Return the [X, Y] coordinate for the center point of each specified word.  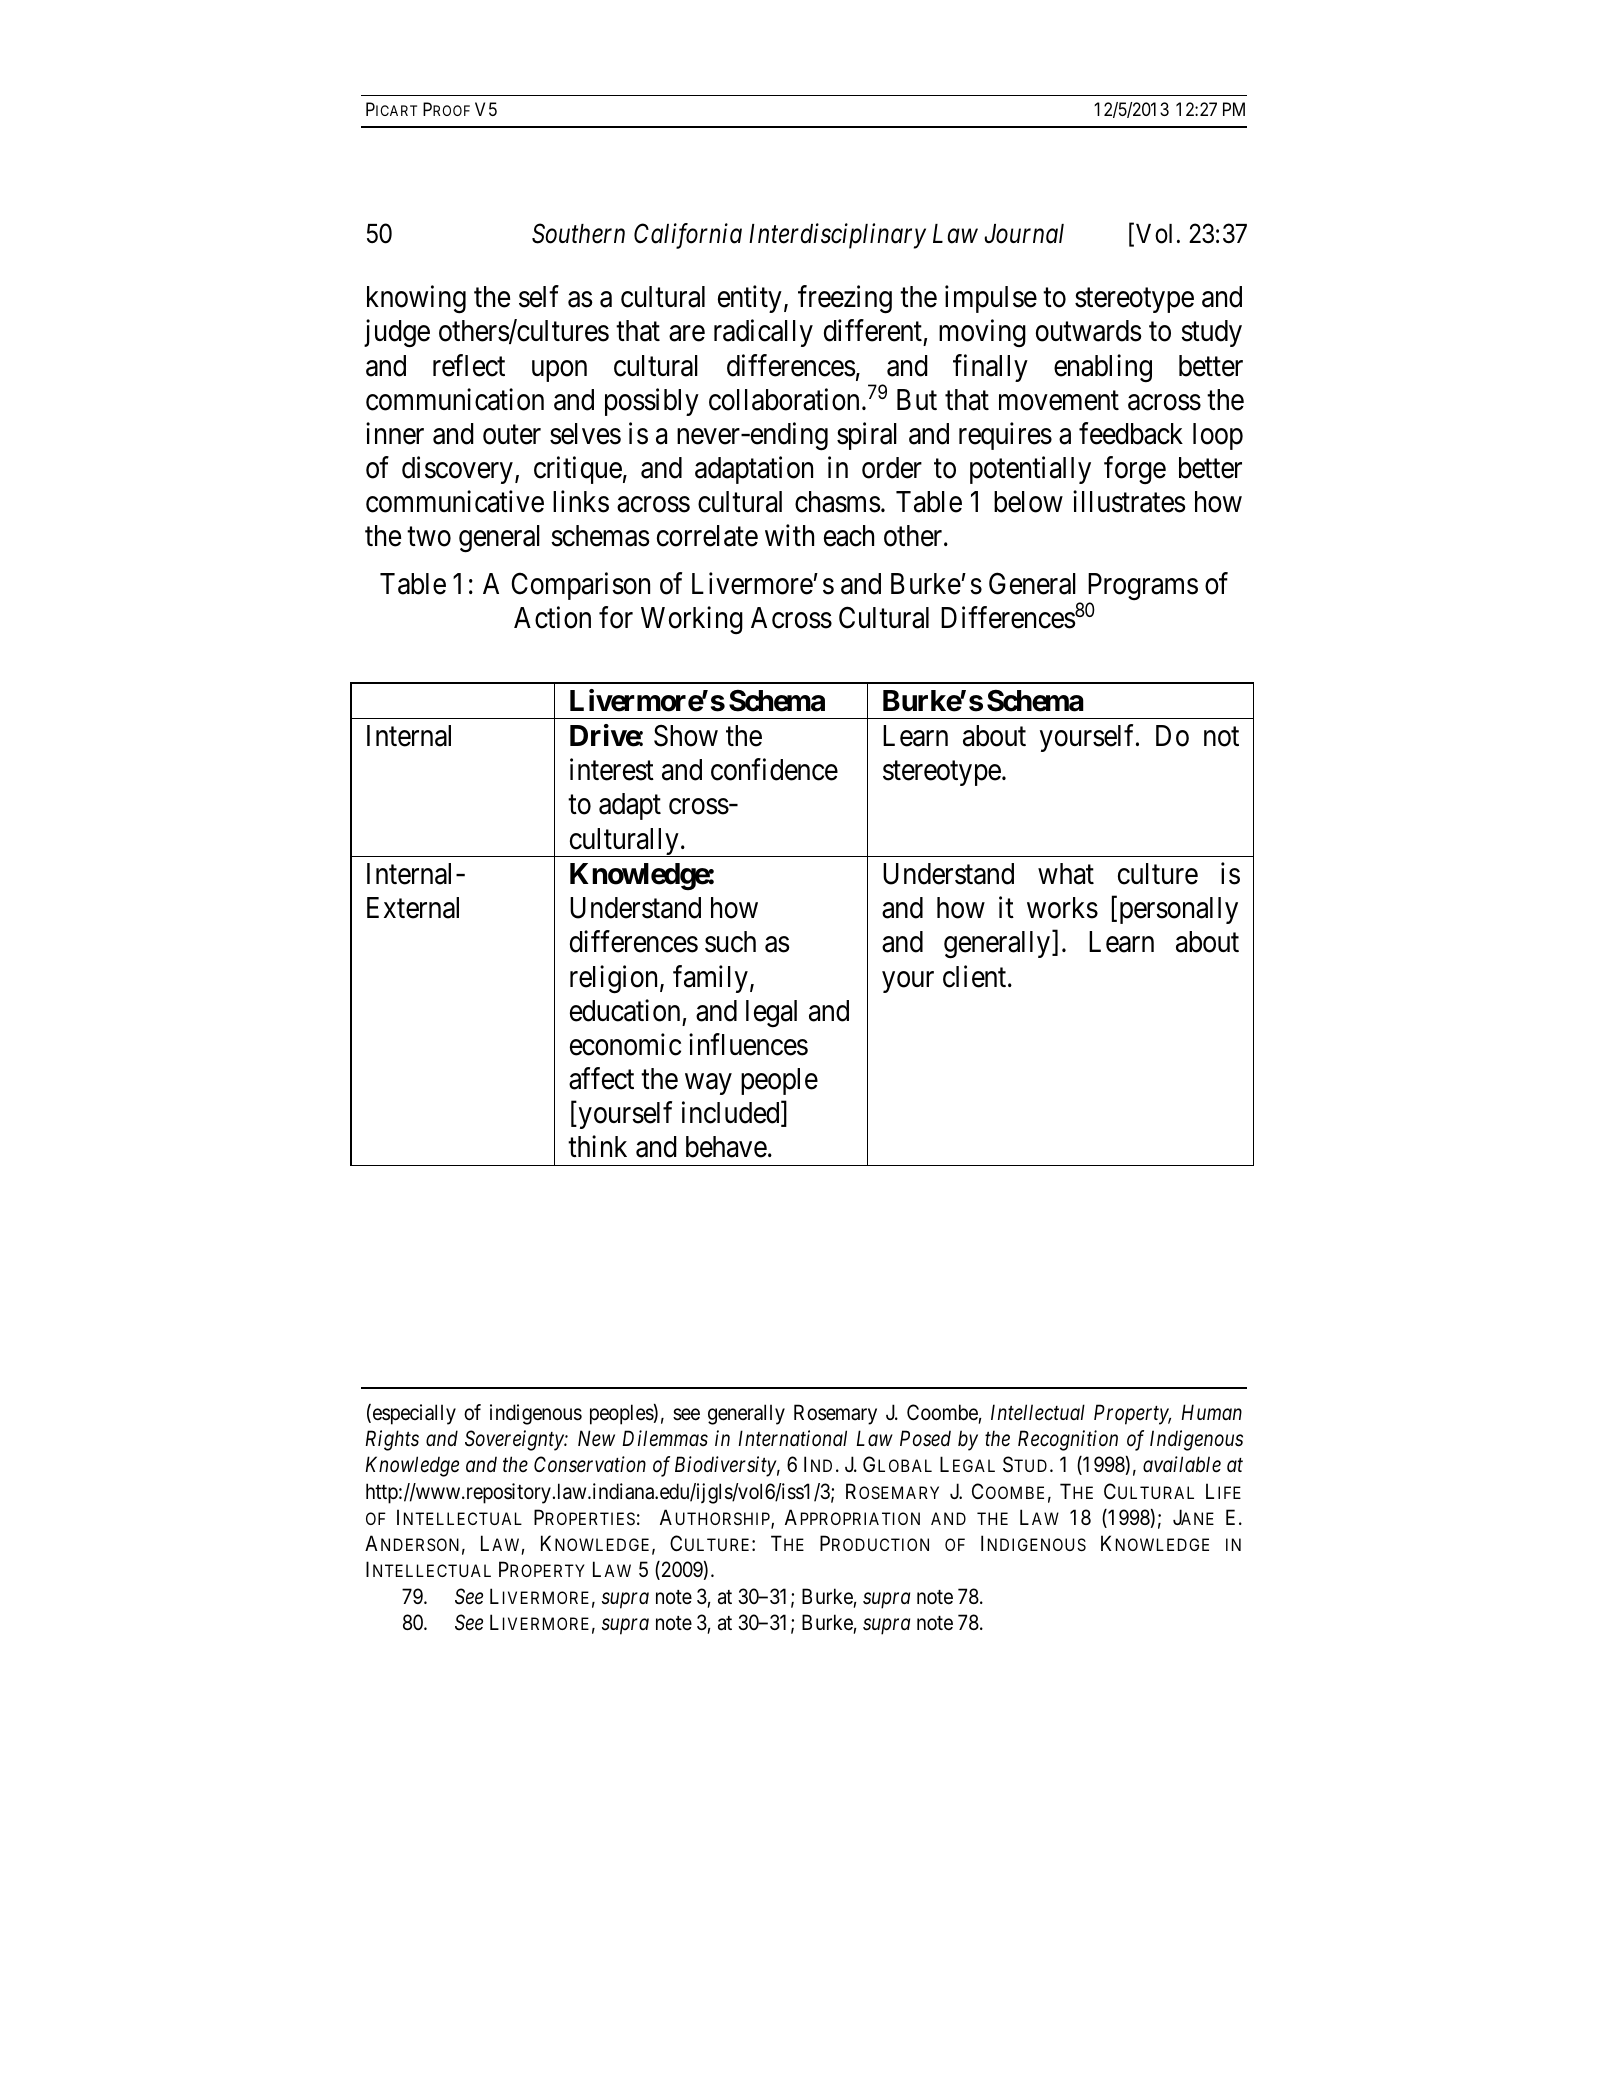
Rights [392, 1440]
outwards [1089, 331]
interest [612, 770]
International [792, 1438]
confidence [774, 770]
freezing [845, 300]
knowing [416, 300]
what [1066, 874]
